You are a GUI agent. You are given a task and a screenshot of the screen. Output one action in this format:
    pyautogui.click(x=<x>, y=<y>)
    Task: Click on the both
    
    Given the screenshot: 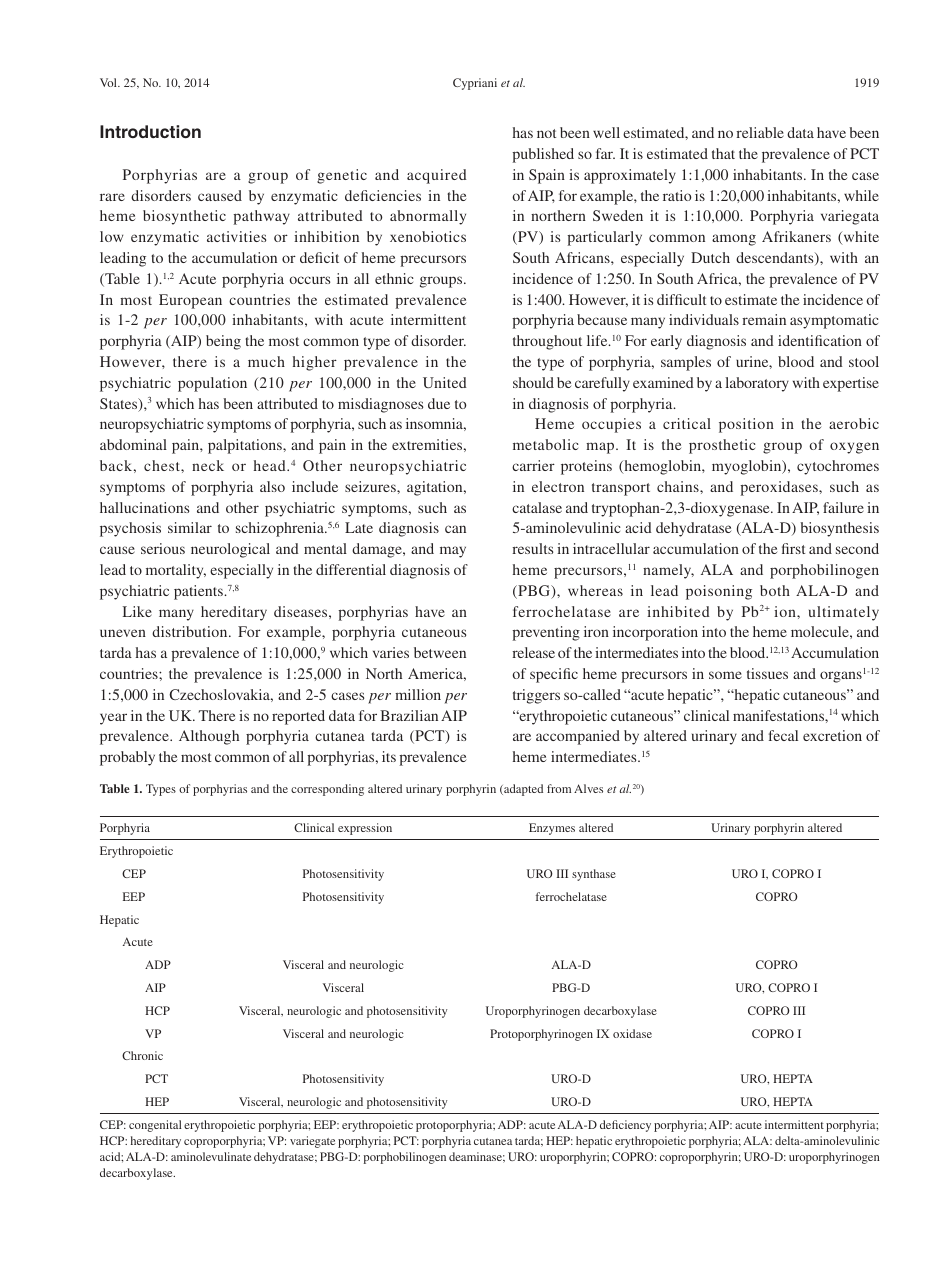 What is the action you would take?
    pyautogui.click(x=775, y=590)
